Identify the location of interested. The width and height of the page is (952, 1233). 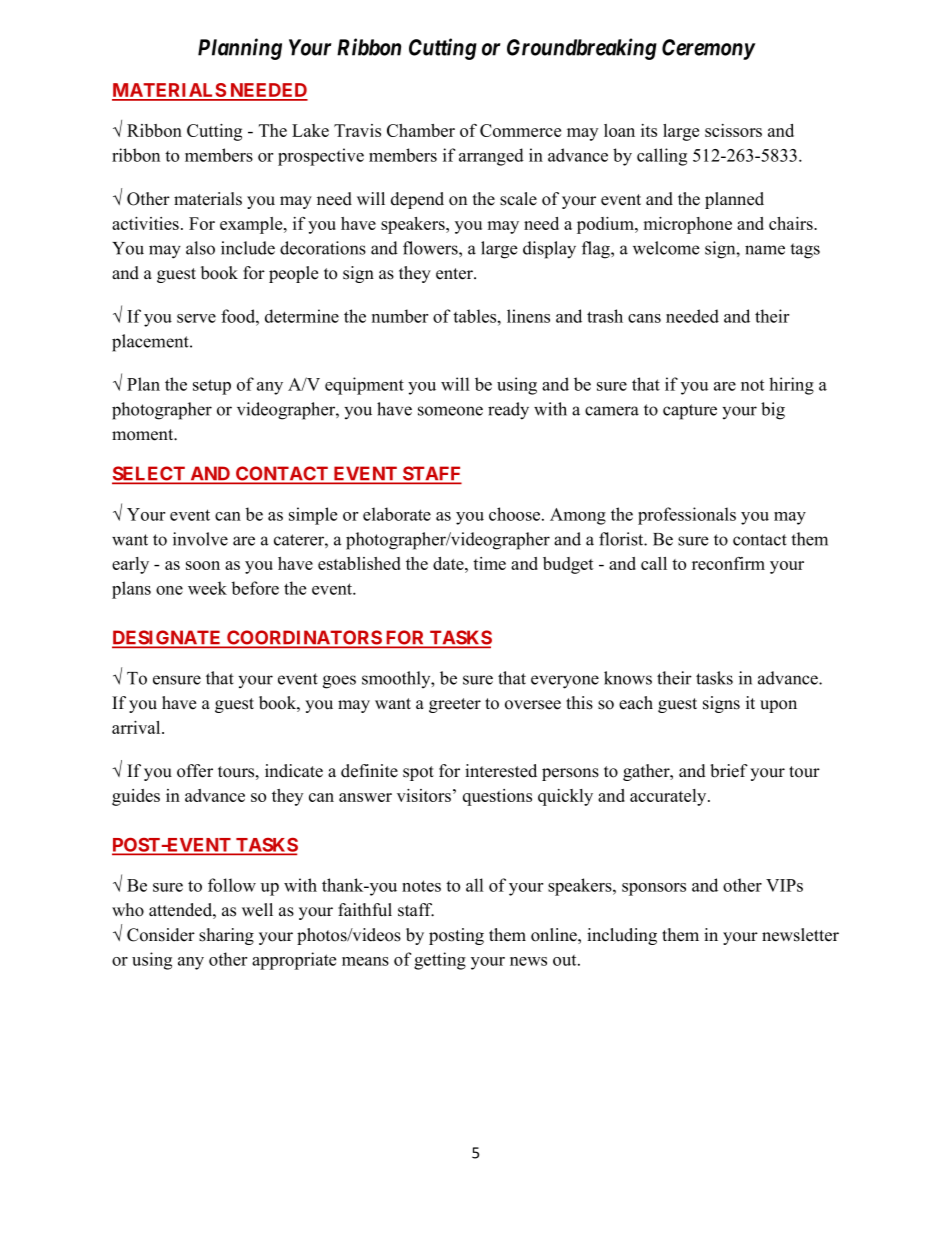
(501, 771).
